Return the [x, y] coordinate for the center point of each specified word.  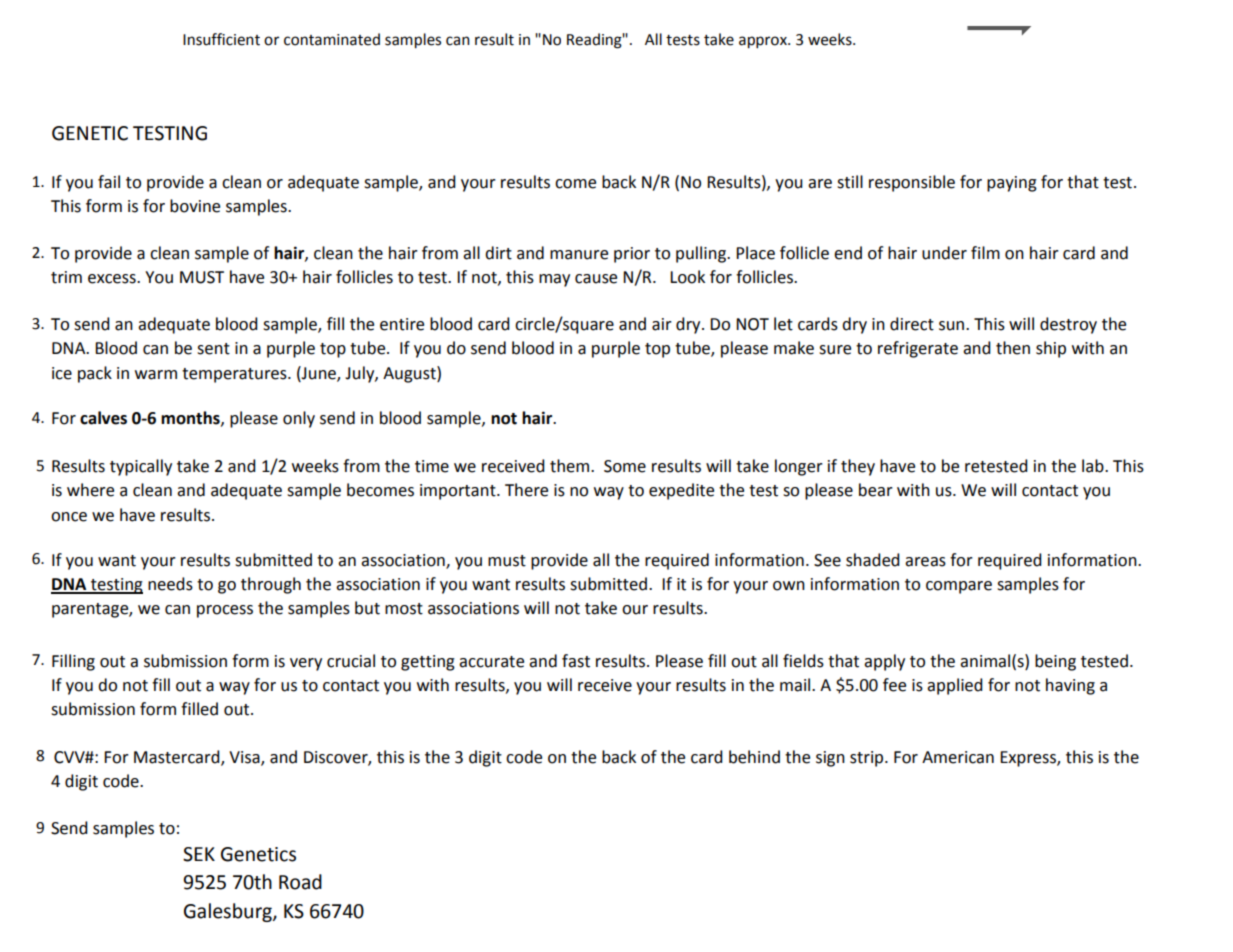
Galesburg [229, 912]
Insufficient [221, 39]
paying [1012, 184]
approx [764, 42]
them [571, 466]
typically [141, 467]
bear [876, 490]
